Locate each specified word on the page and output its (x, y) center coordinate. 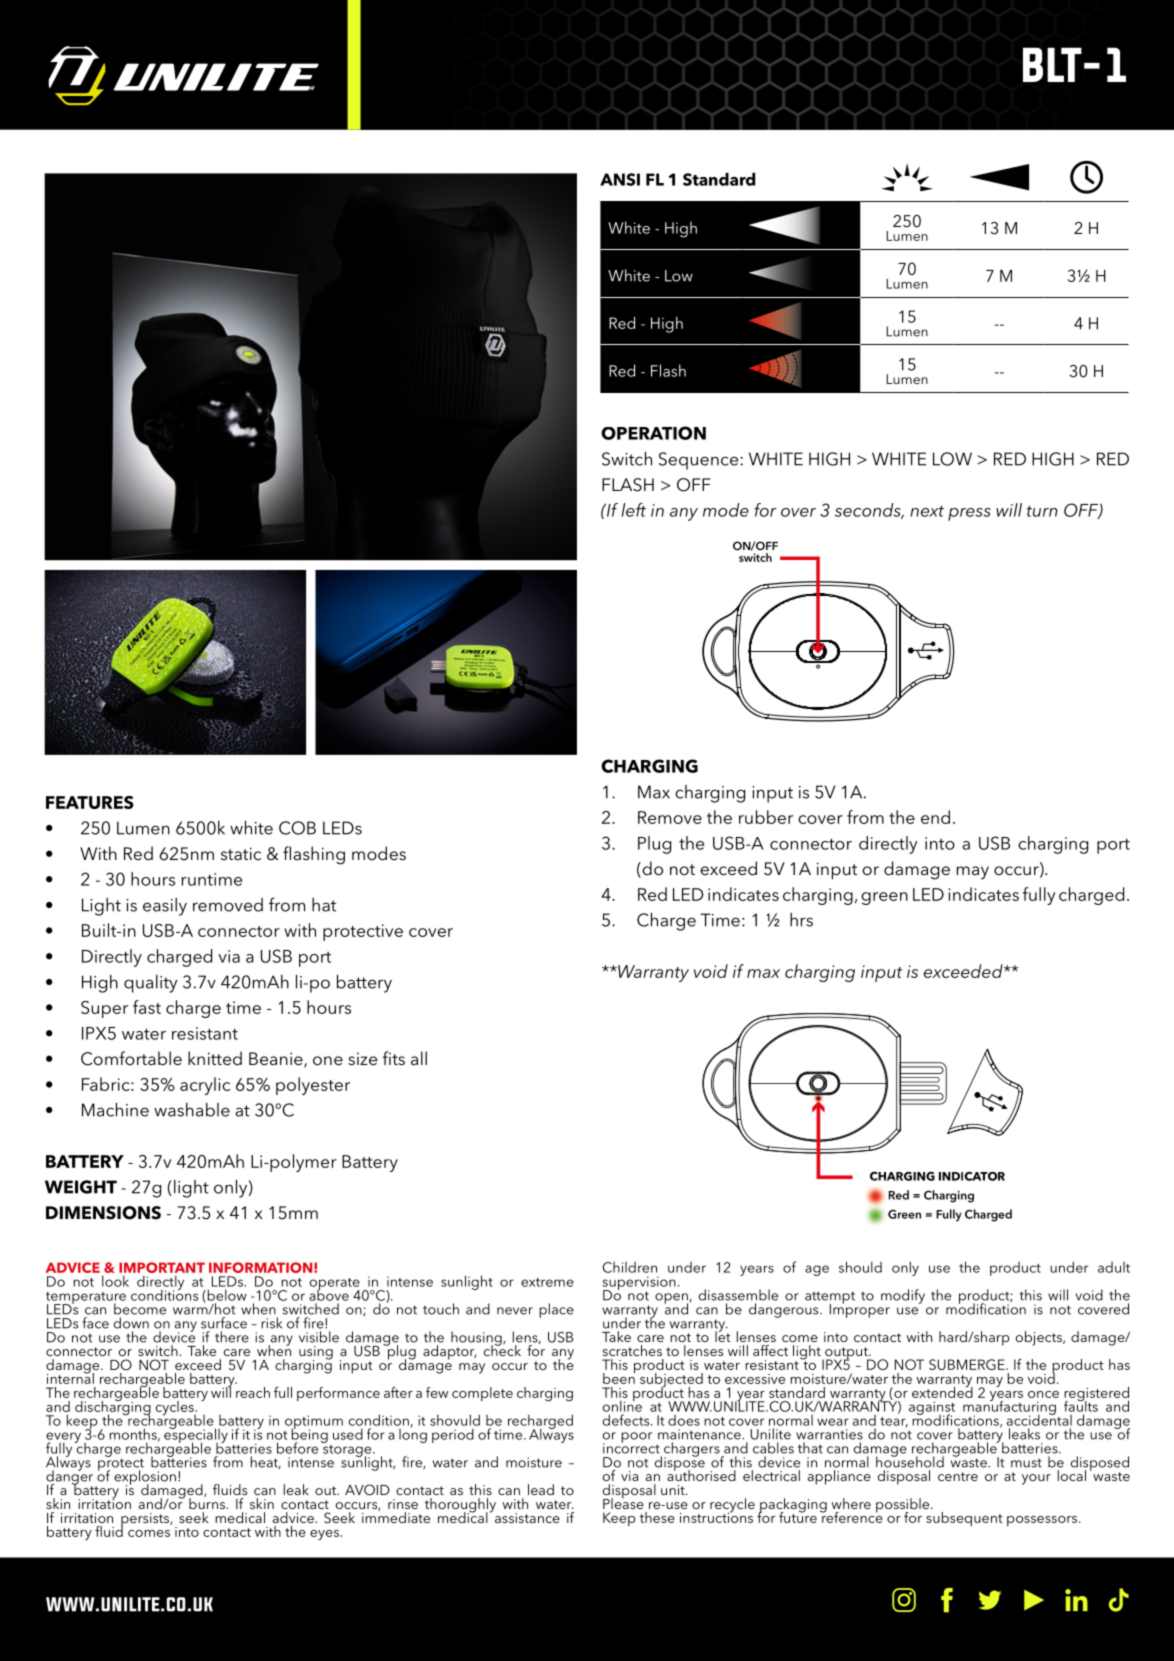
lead (541, 1489)
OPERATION (653, 433)
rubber (766, 817)
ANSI (620, 179)
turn (1042, 511)
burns (208, 1502)
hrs (801, 920)
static (241, 854)
